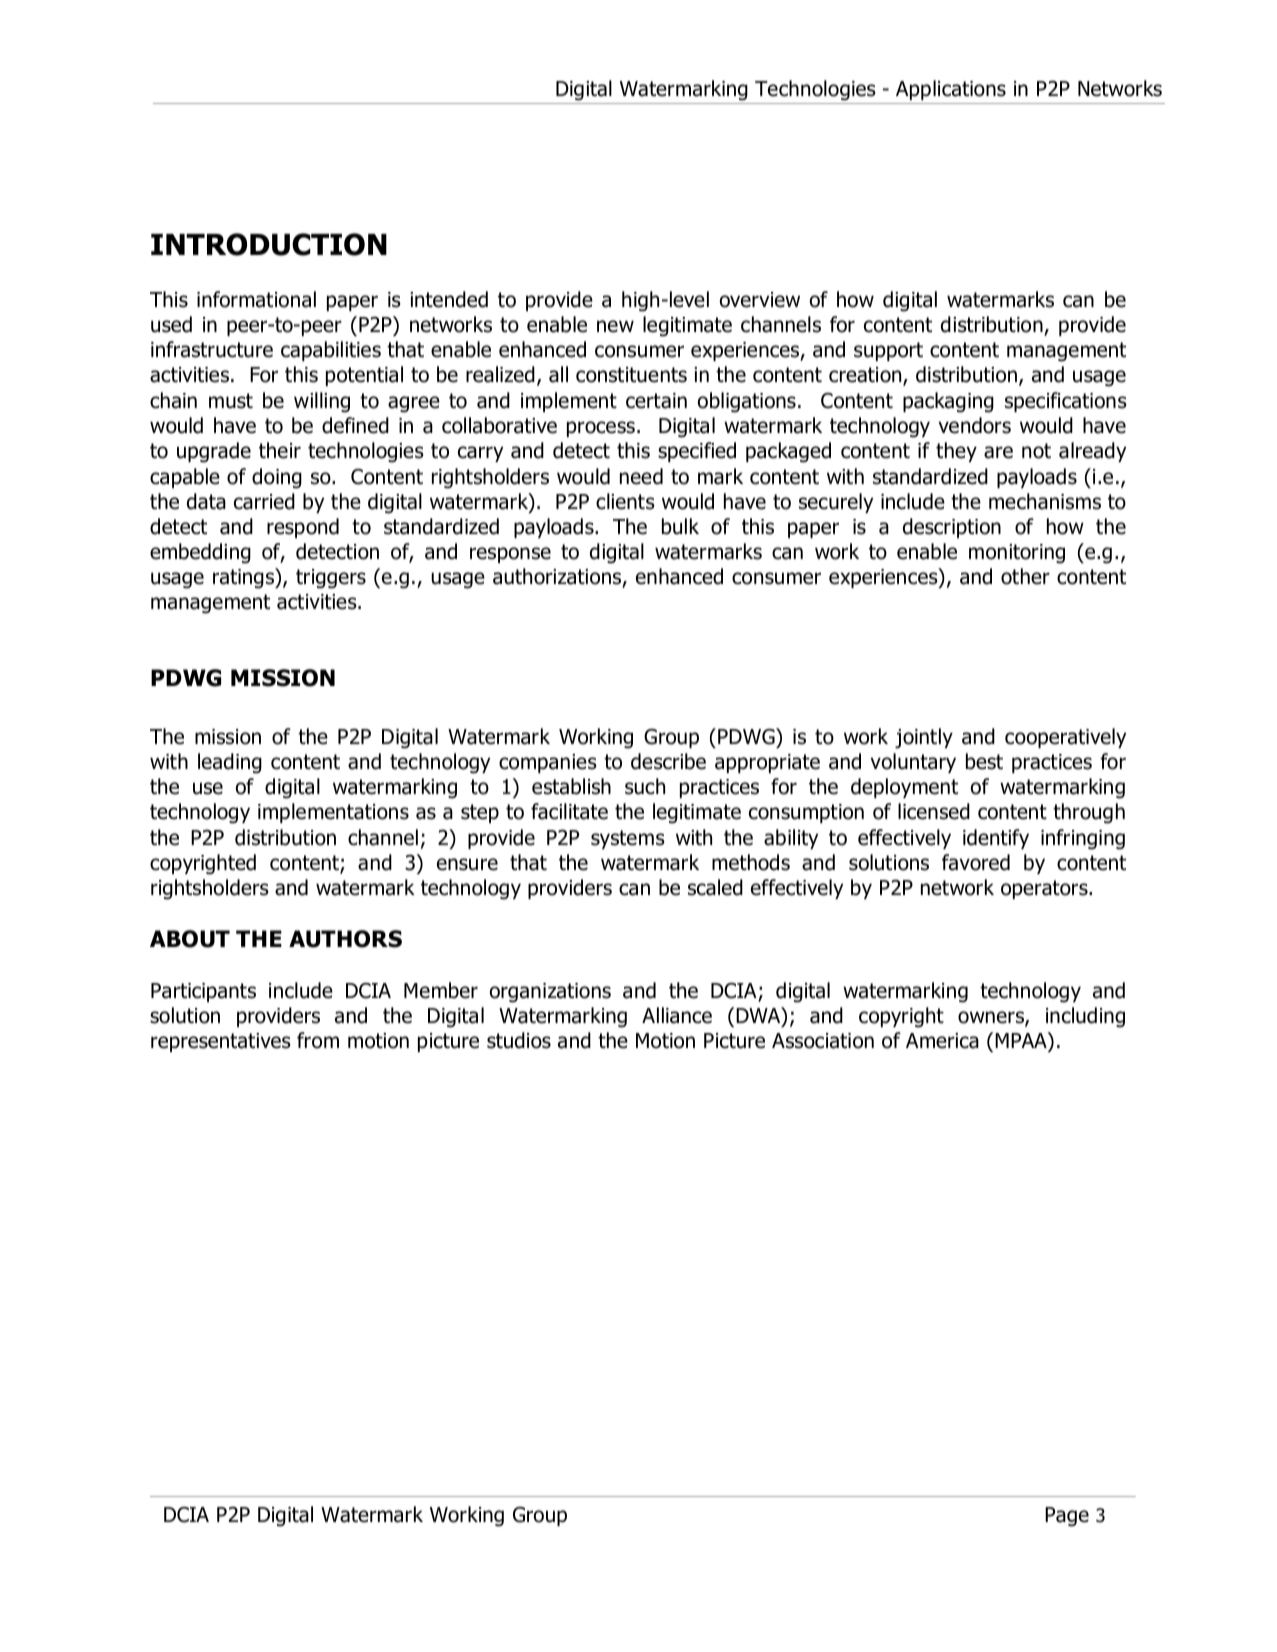 The image size is (1277, 1652). Describe the element at coordinates (269, 244) in the screenshot. I see `INTRODUCTION` at that location.
